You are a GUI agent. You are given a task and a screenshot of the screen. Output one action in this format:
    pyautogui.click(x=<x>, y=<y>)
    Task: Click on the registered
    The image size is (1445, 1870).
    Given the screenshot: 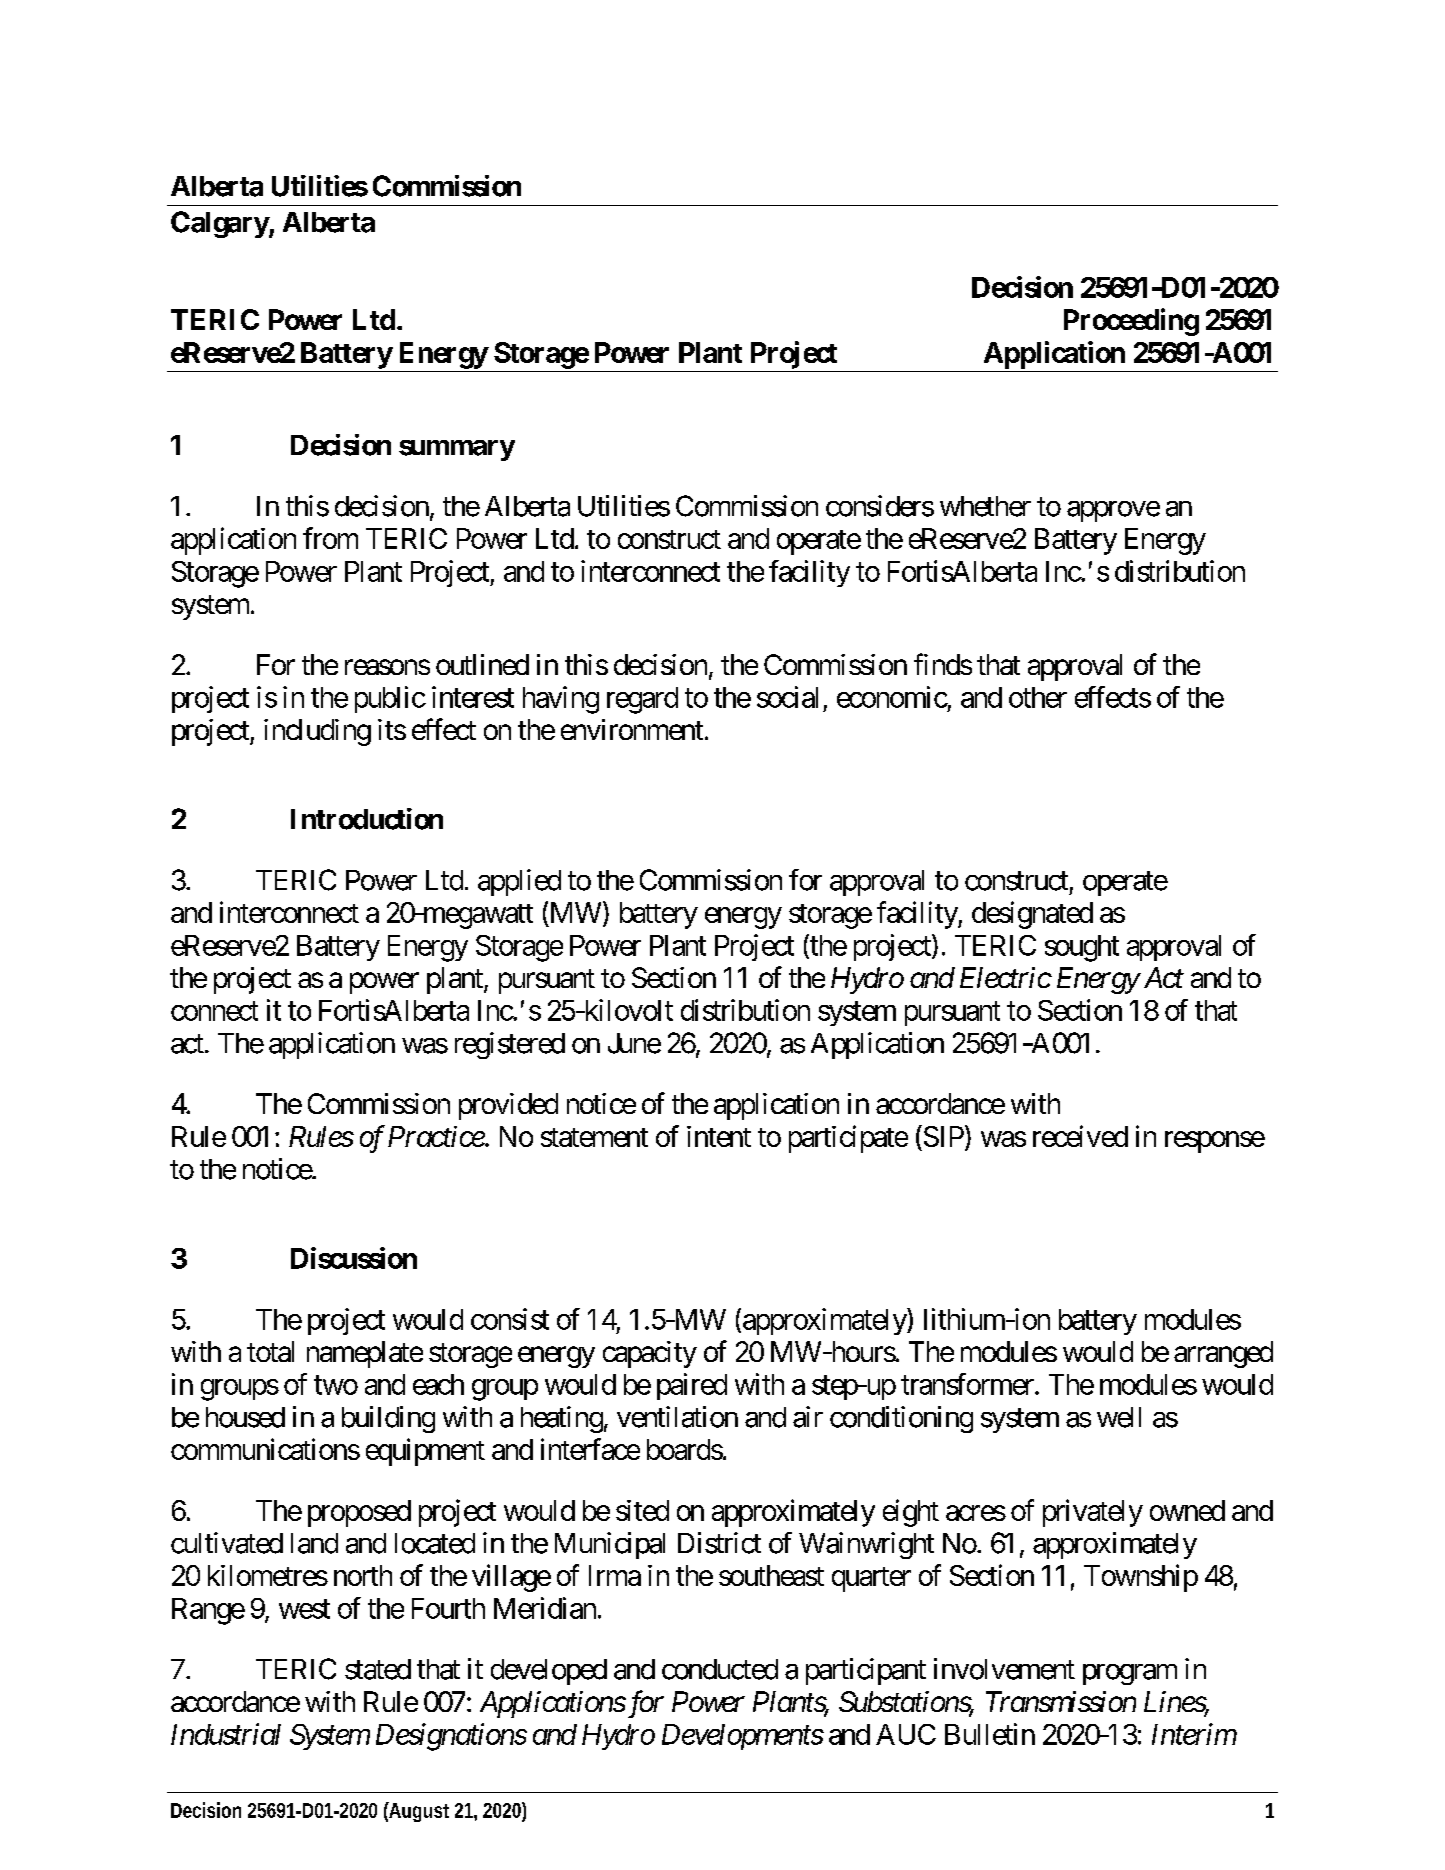 What is the action you would take?
    pyautogui.click(x=510, y=1045)
